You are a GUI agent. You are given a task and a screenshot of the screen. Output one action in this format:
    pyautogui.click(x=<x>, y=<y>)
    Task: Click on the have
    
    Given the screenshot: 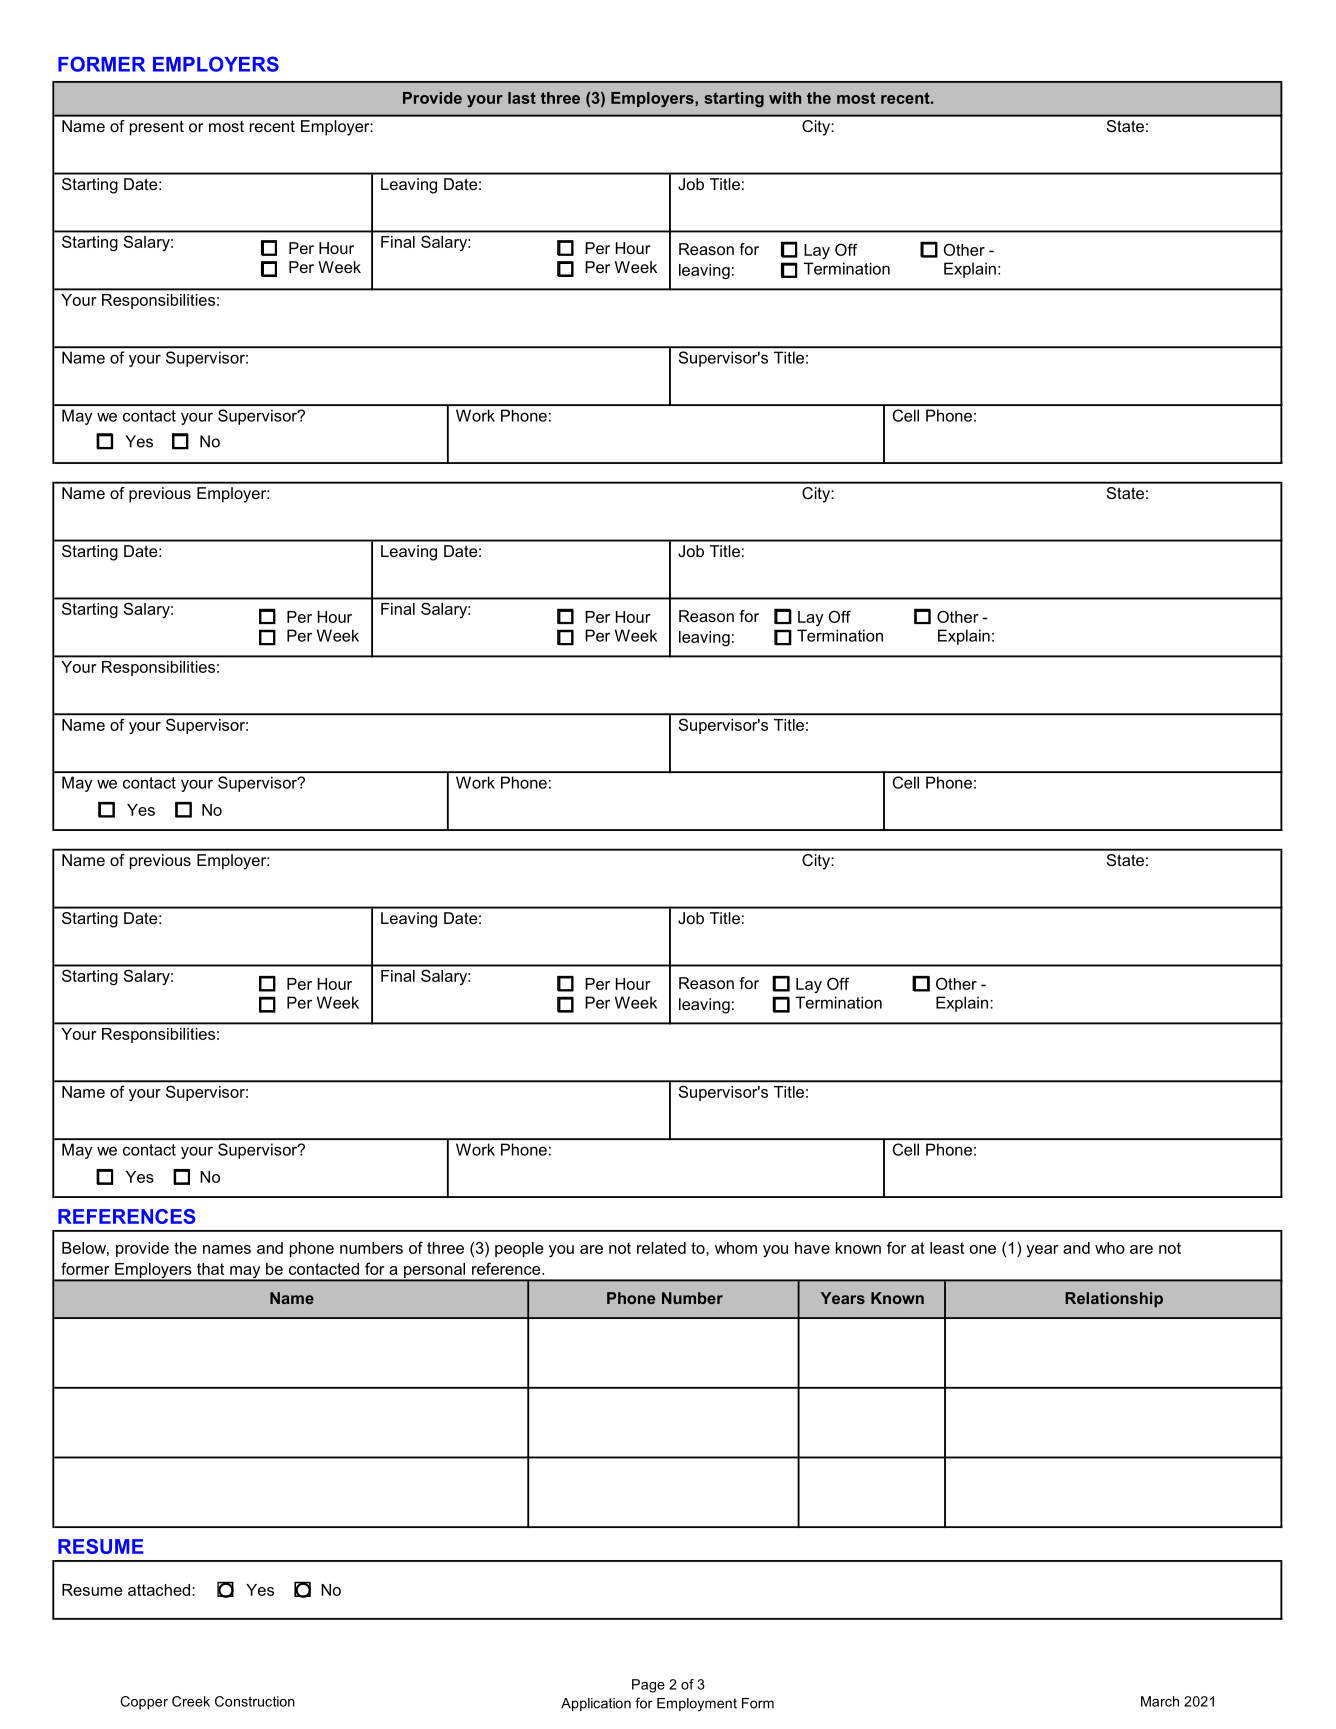 What is the action you would take?
    pyautogui.click(x=812, y=1248)
